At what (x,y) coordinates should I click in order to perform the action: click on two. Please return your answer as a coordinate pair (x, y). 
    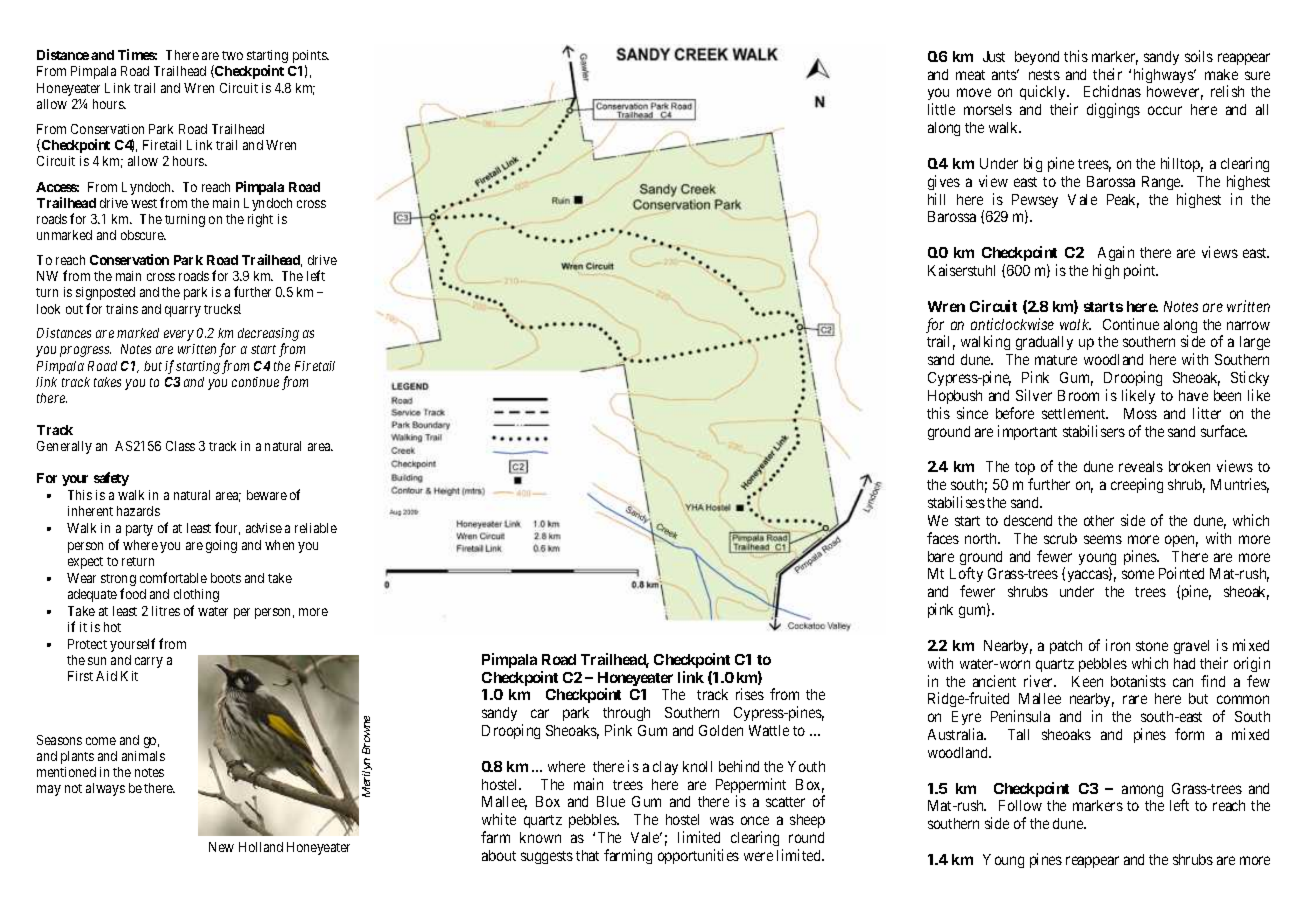
    Looking at the image, I should click on (232, 55).
